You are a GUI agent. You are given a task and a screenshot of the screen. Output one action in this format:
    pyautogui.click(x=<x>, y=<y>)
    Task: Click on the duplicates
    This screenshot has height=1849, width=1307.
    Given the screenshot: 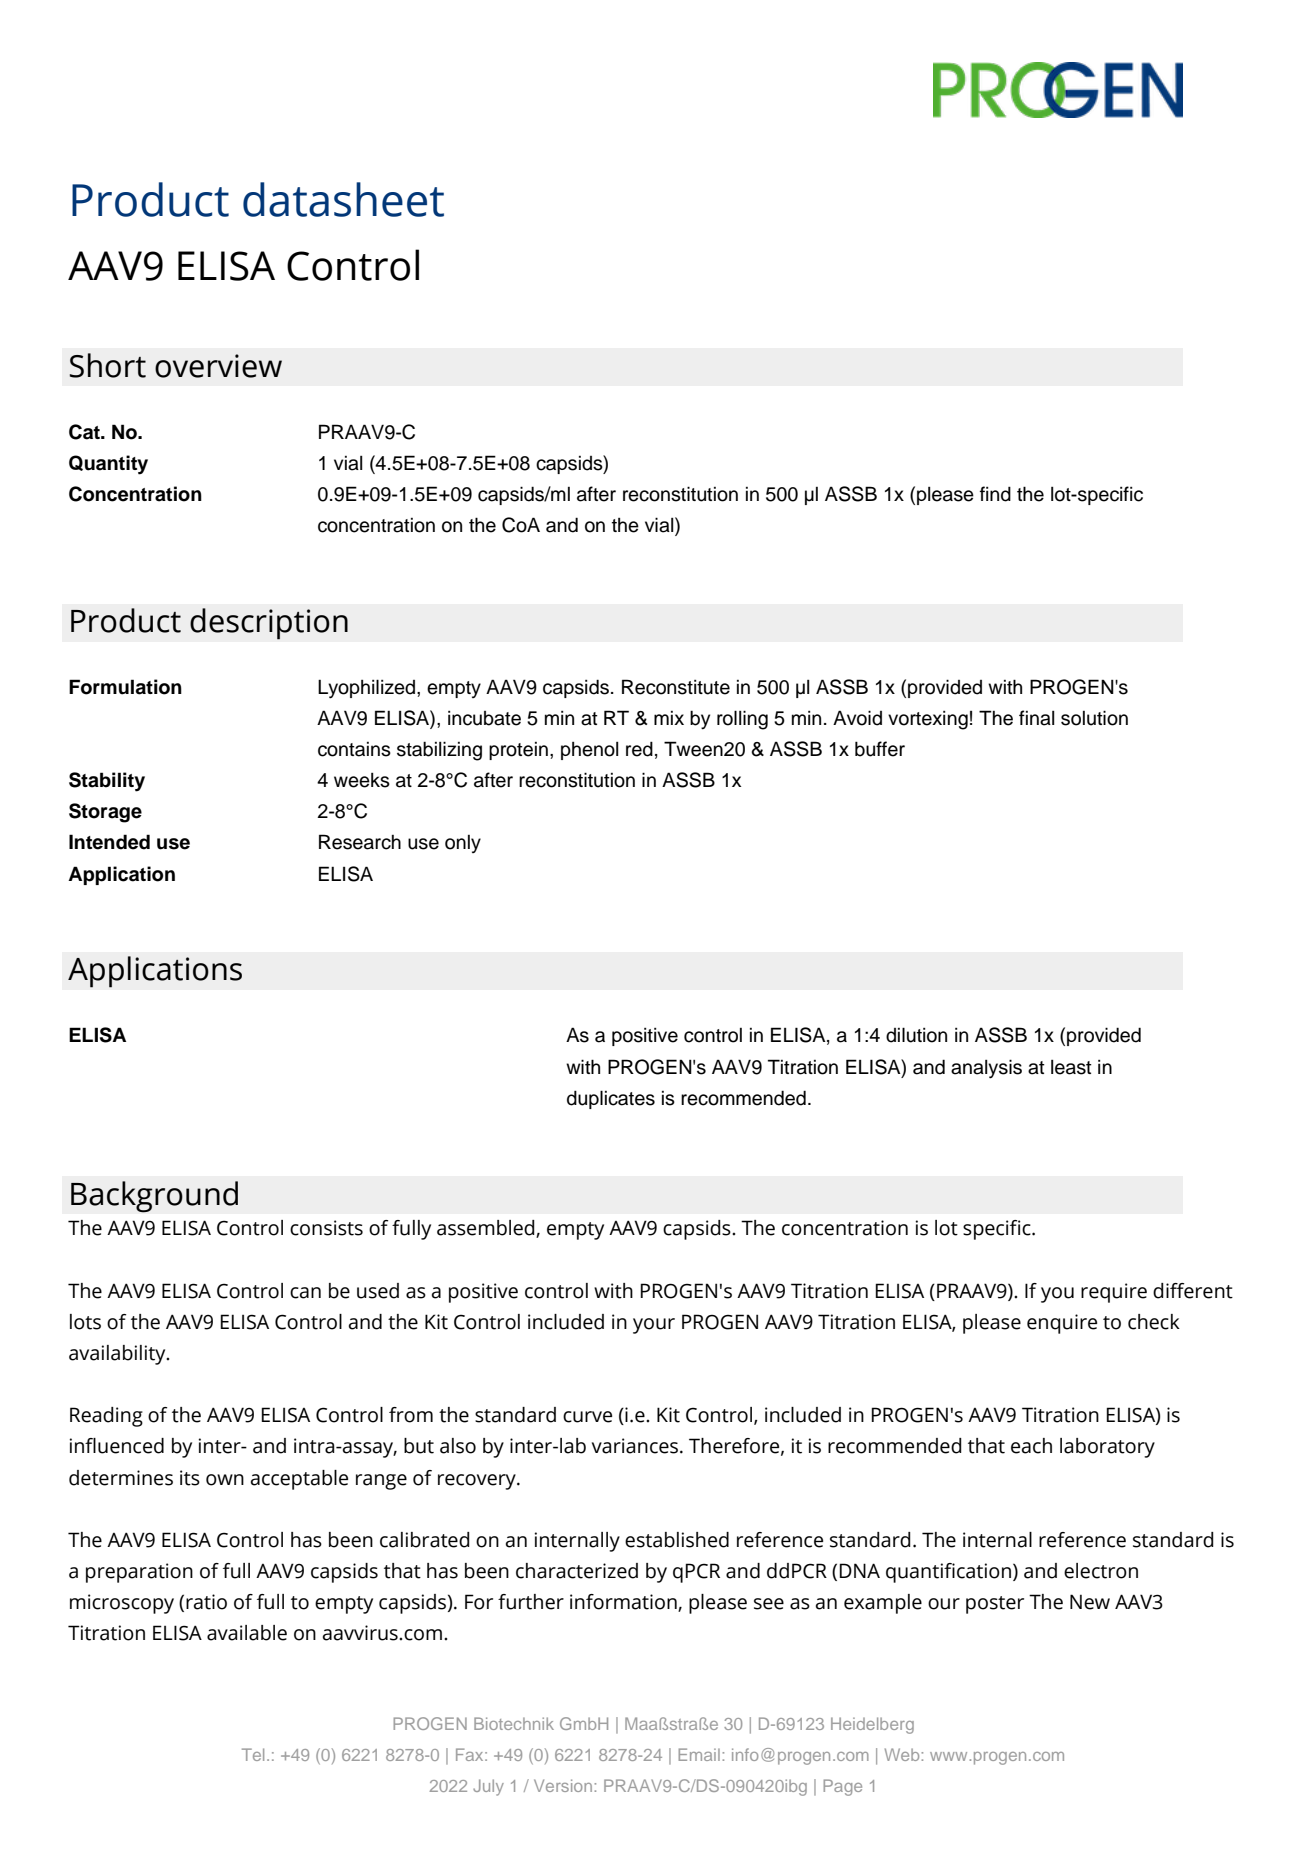 What is the action you would take?
    pyautogui.click(x=611, y=1099)
